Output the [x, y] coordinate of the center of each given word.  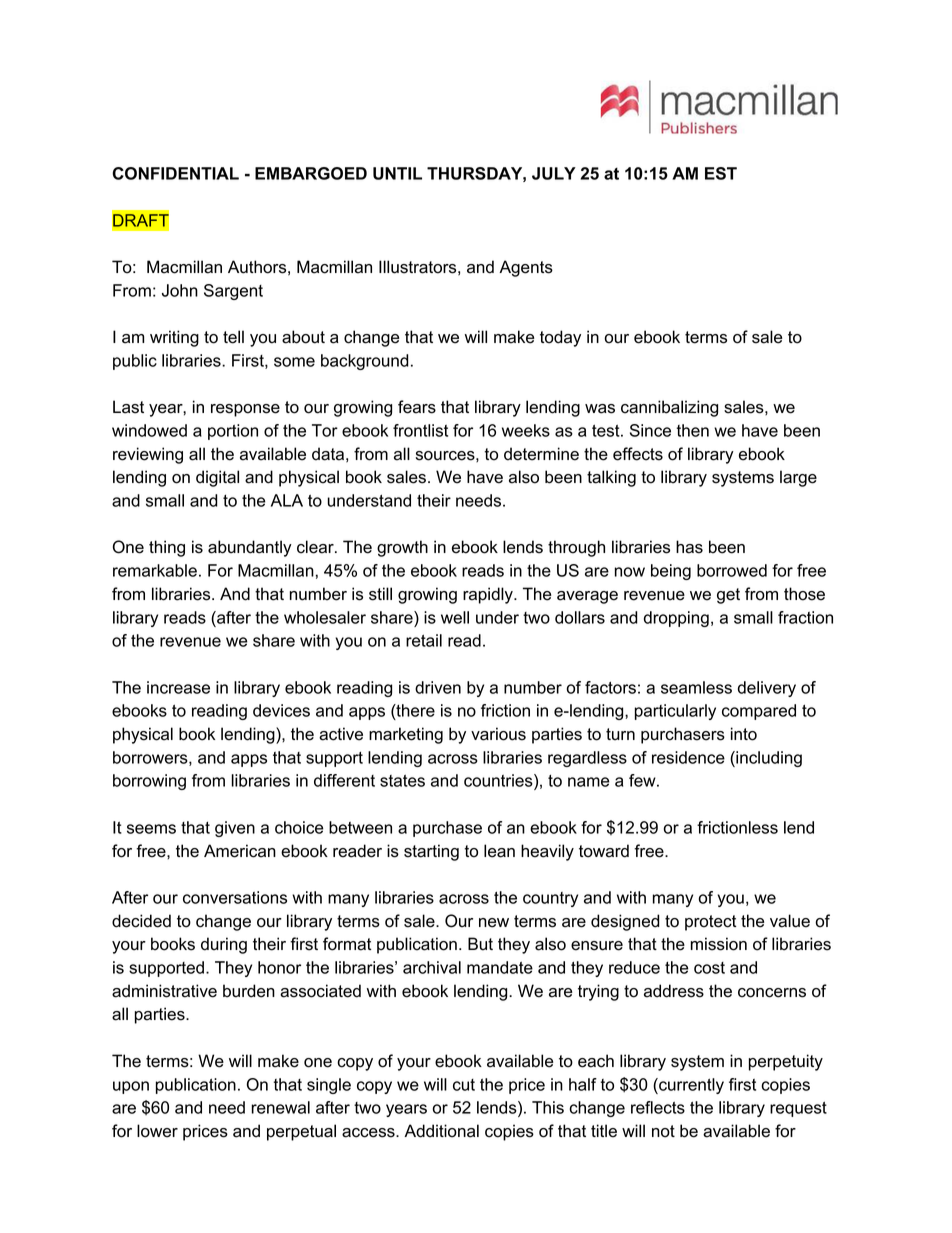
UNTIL [397, 173]
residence [688, 757]
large [798, 478]
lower [157, 1131]
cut [464, 1085]
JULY [554, 173]
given [235, 829]
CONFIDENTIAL [175, 173]
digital [217, 478]
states [402, 781]
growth [402, 548]
